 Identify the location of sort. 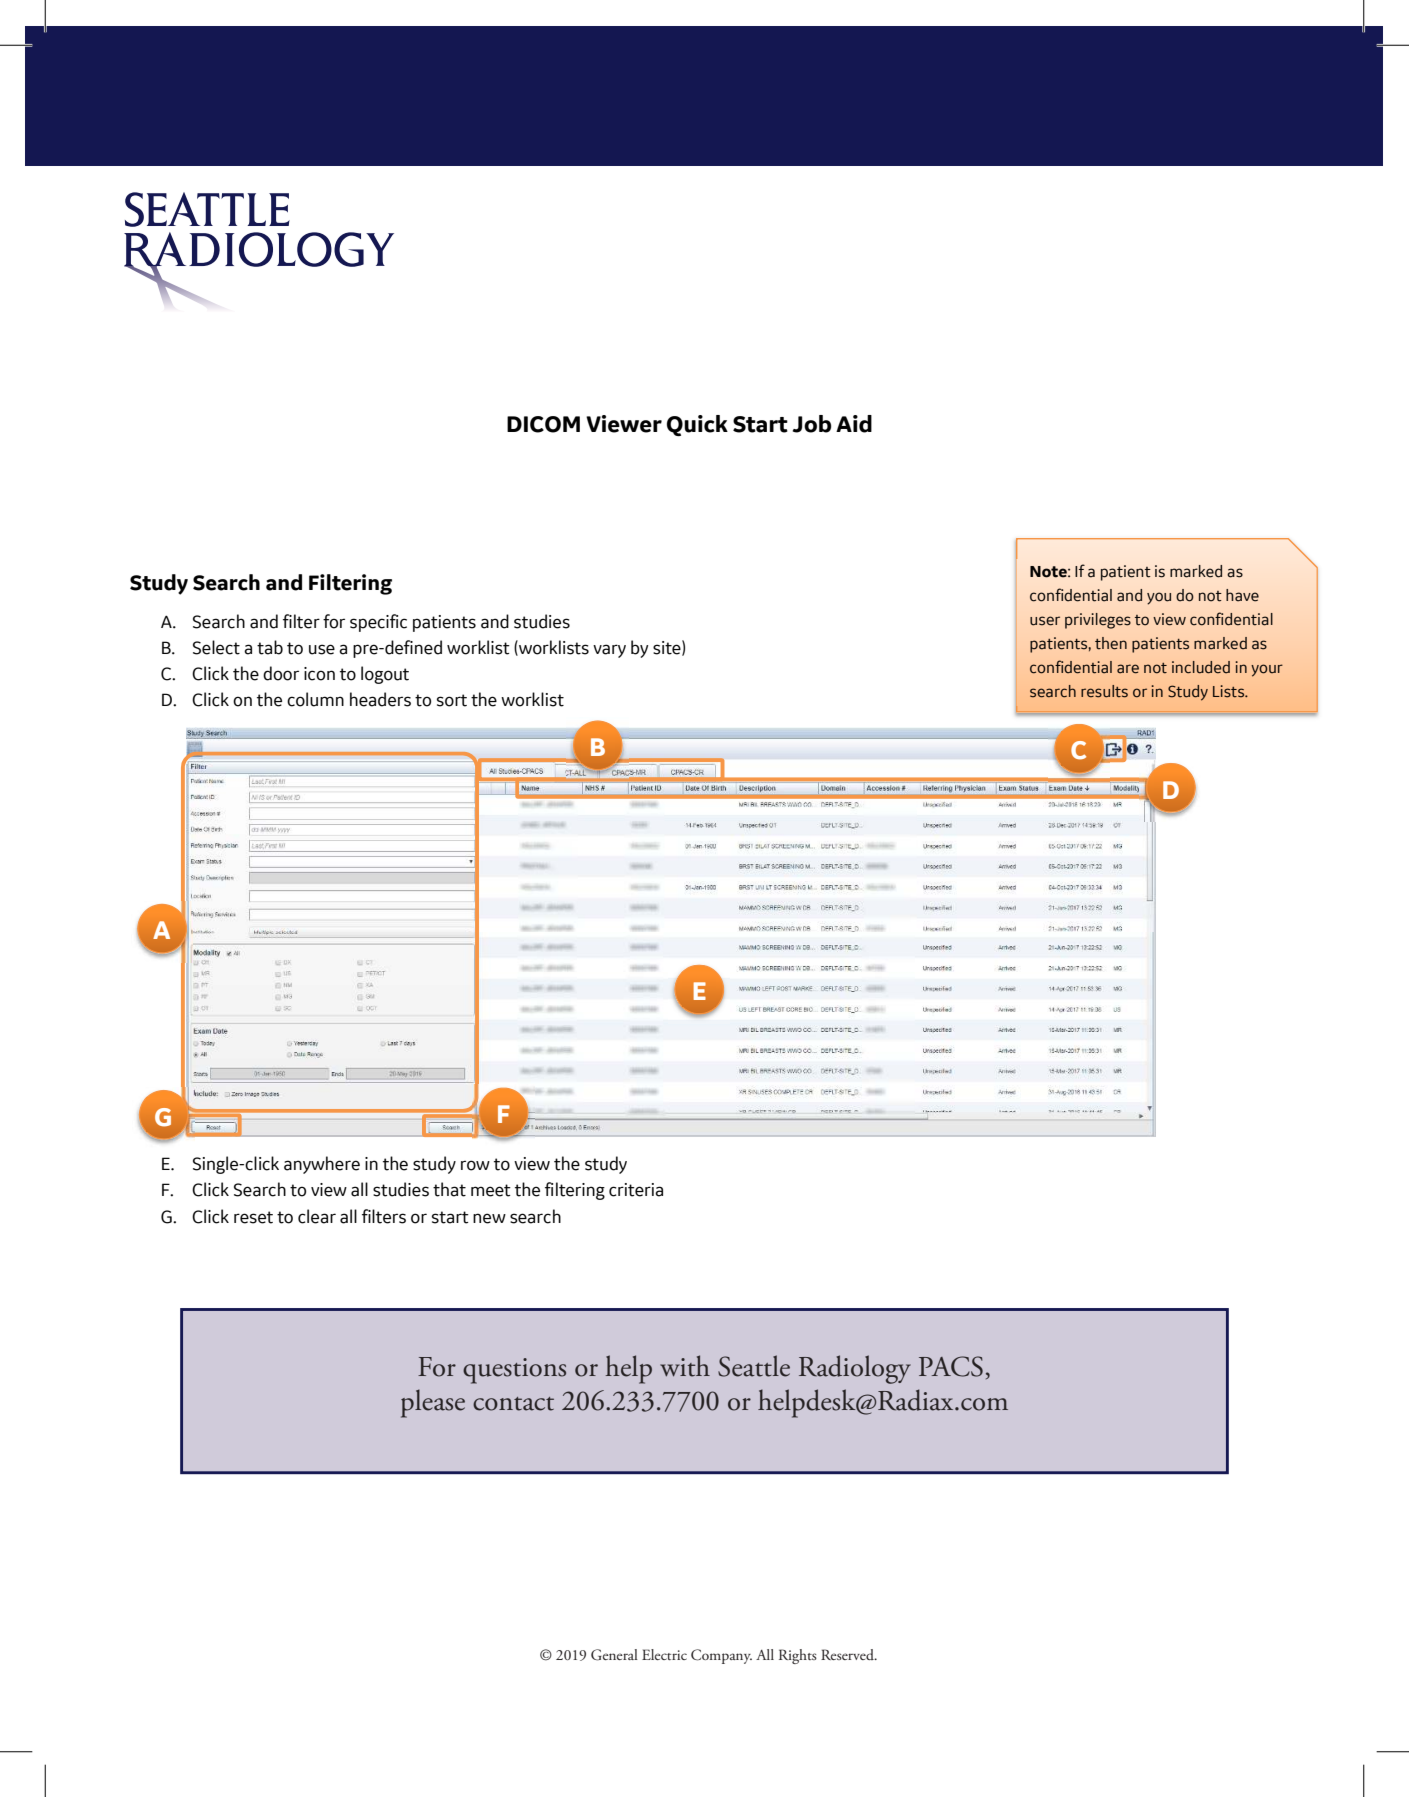
(452, 700).
